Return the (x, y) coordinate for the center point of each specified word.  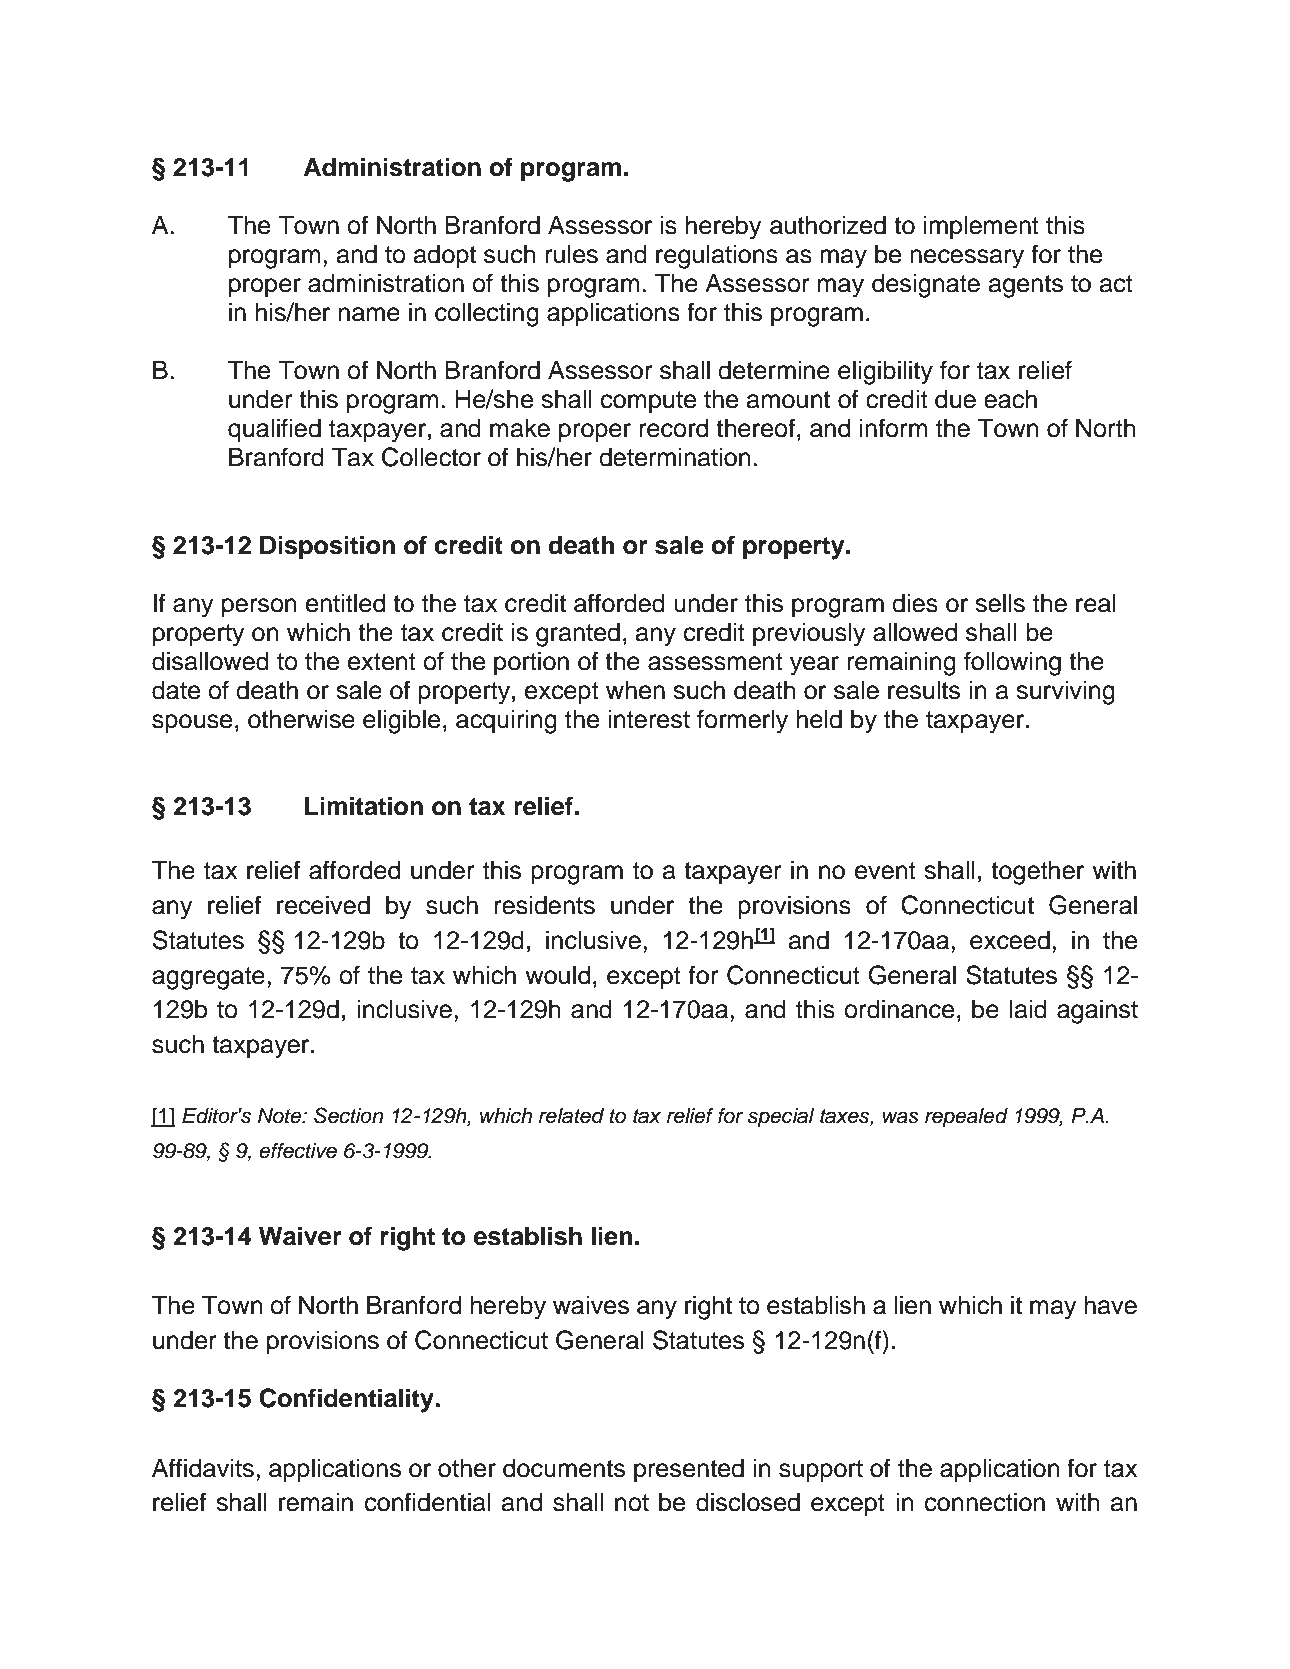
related (571, 1116)
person (259, 608)
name (369, 314)
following (1012, 663)
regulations (717, 257)
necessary (967, 259)
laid (1028, 1009)
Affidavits (203, 1468)
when (635, 690)
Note (281, 1116)
